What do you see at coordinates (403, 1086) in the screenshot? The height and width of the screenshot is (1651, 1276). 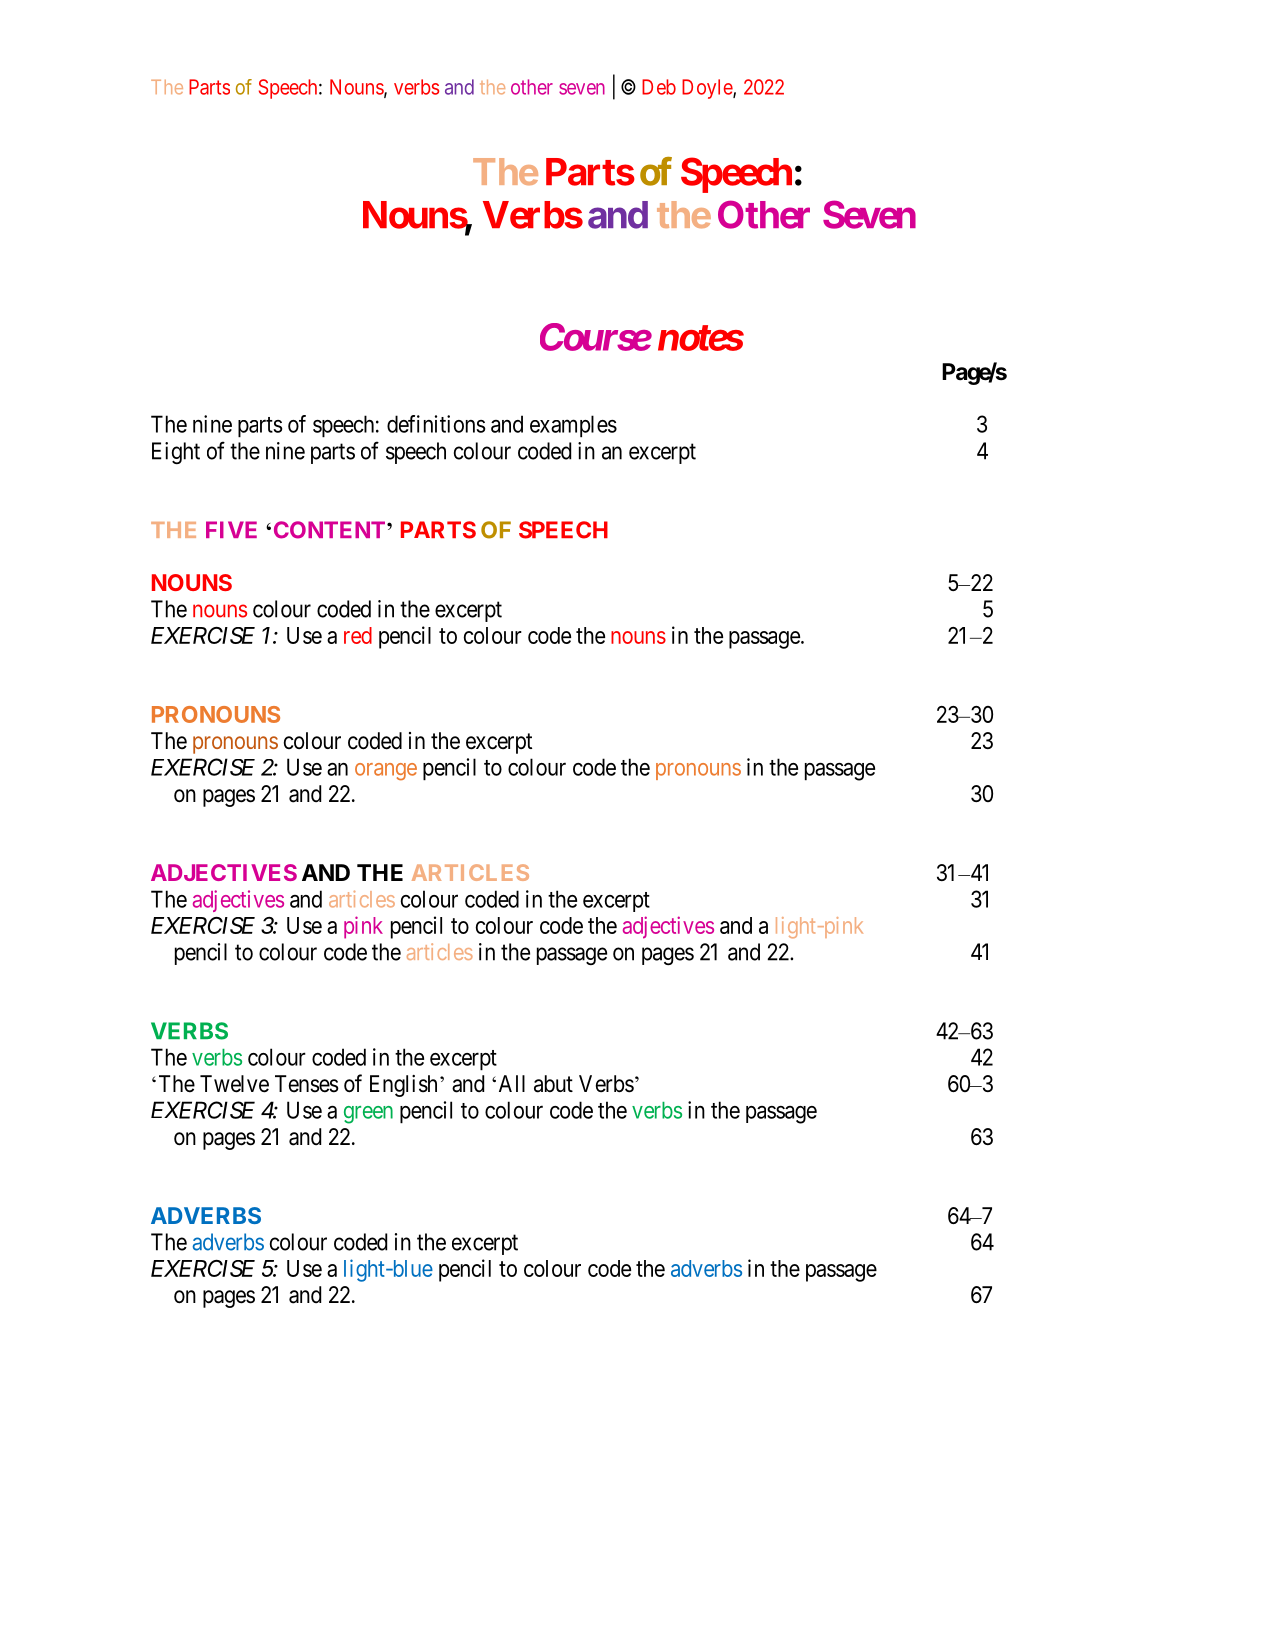 I see `English` at bounding box center [403, 1086].
